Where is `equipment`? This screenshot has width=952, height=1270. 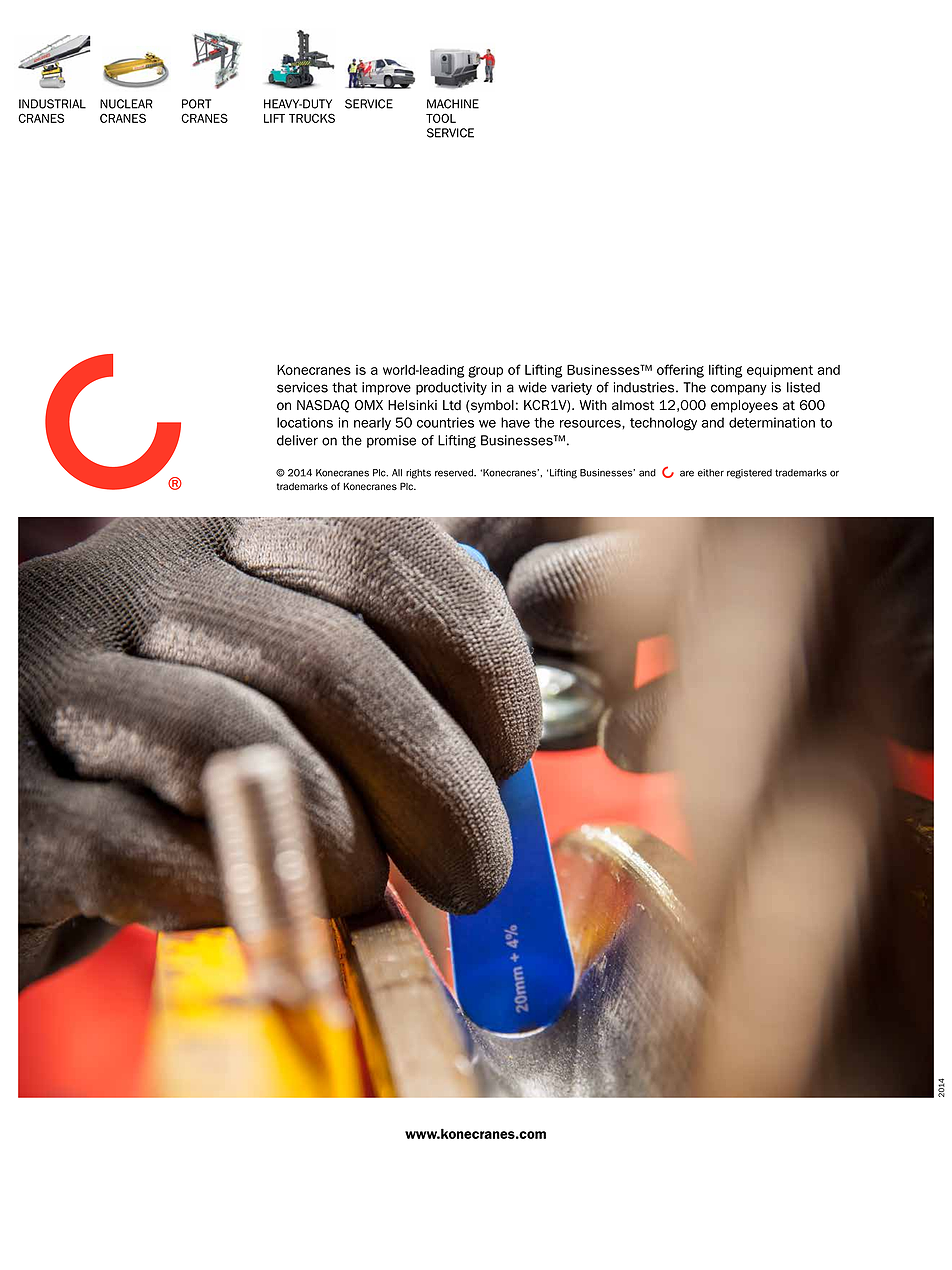
equipment is located at coordinates (780, 371).
